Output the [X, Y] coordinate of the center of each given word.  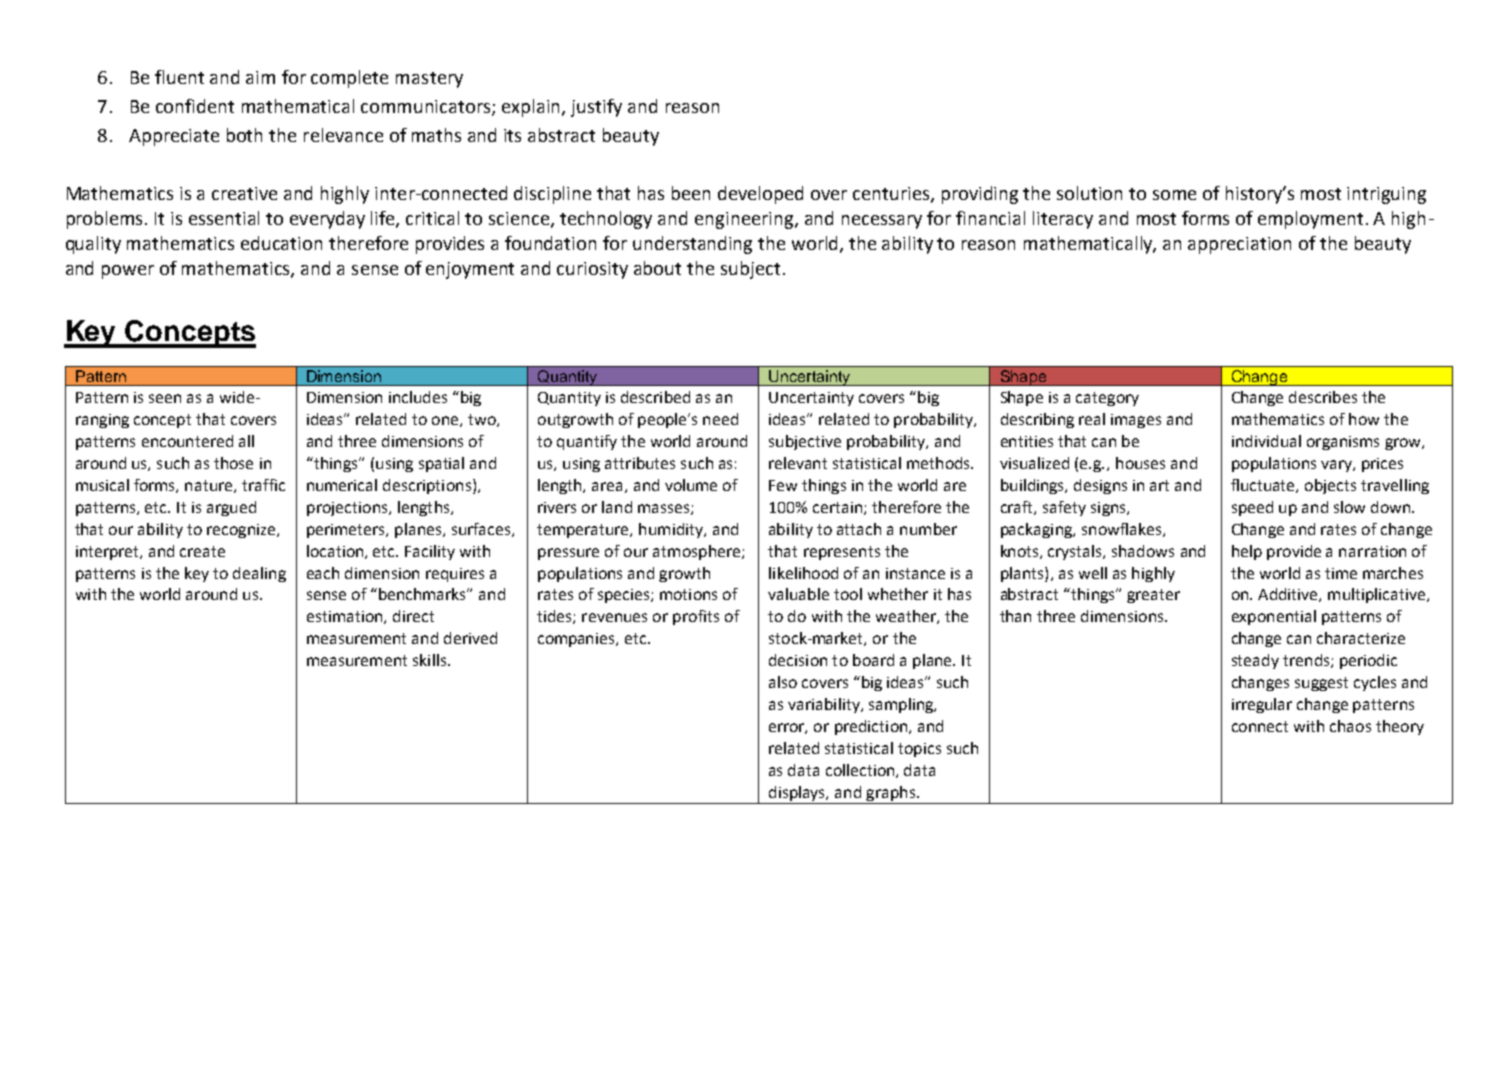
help [1247, 552]
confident [195, 106]
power [128, 272]
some [1174, 195]
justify [596, 108]
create [202, 551]
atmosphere [698, 552]
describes [1323, 397]
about [657, 268]
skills [431, 660]
